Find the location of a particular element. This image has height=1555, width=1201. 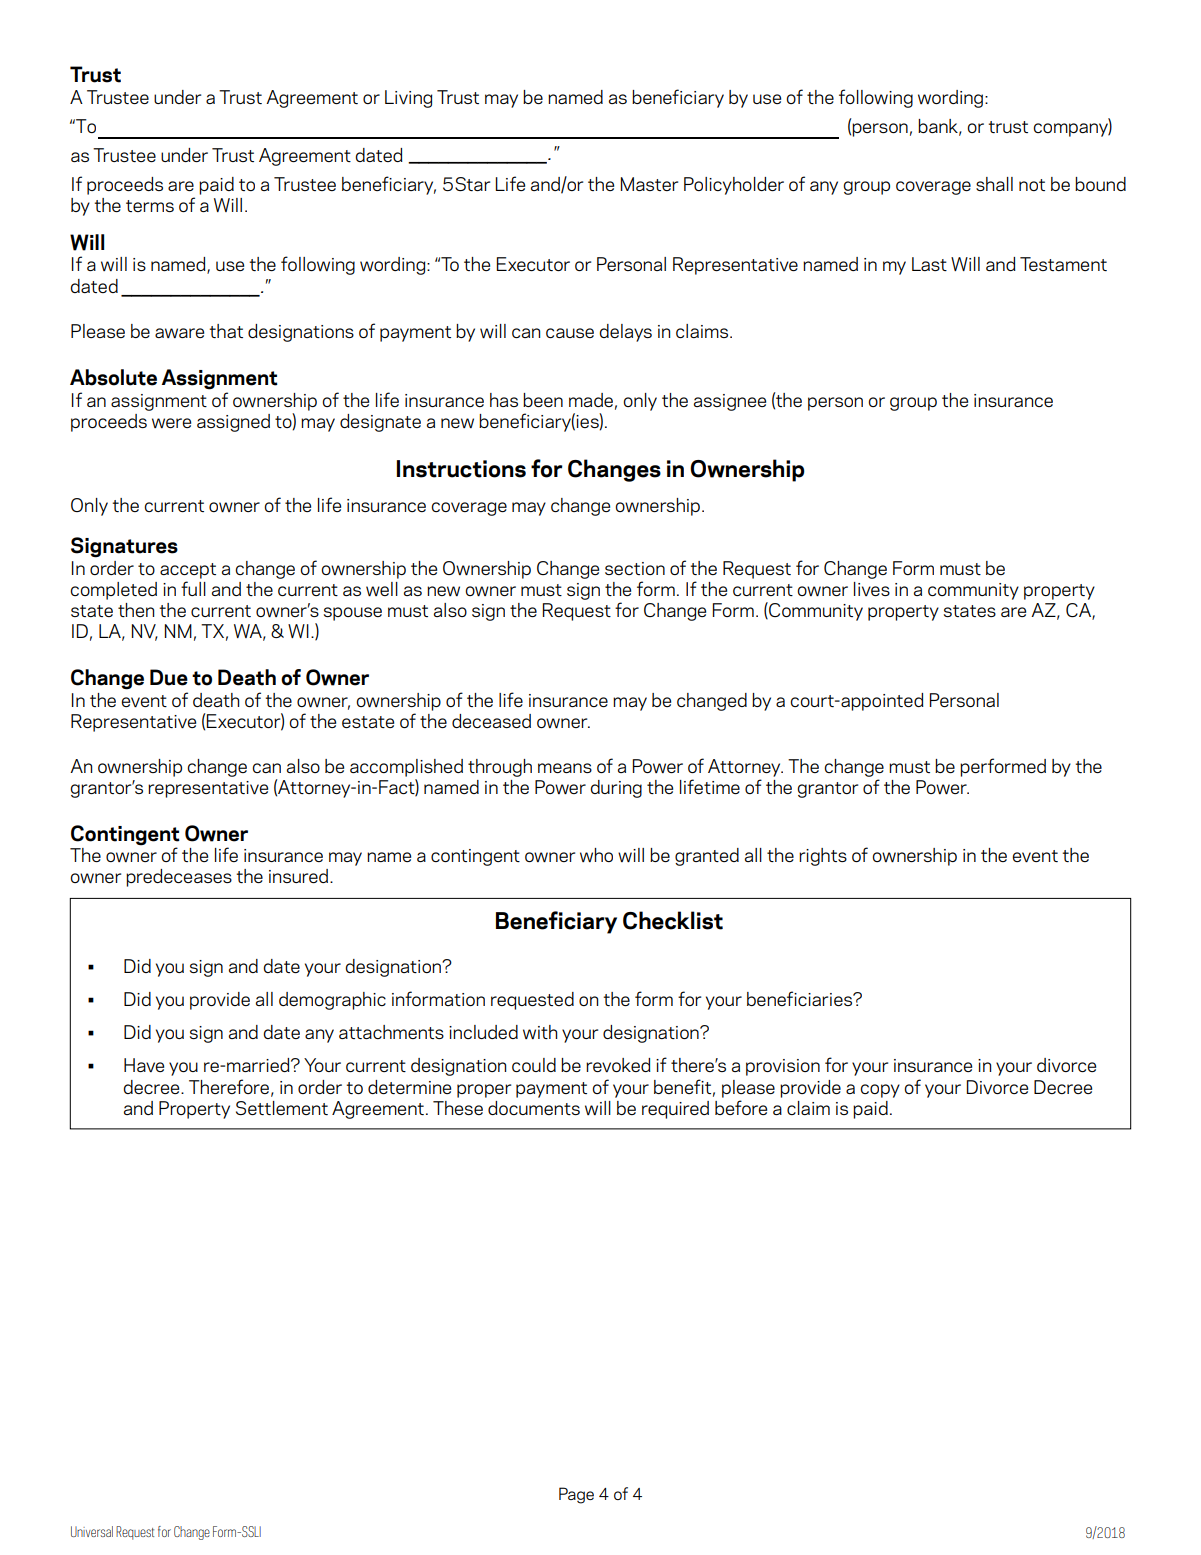

were is located at coordinates (171, 423).
